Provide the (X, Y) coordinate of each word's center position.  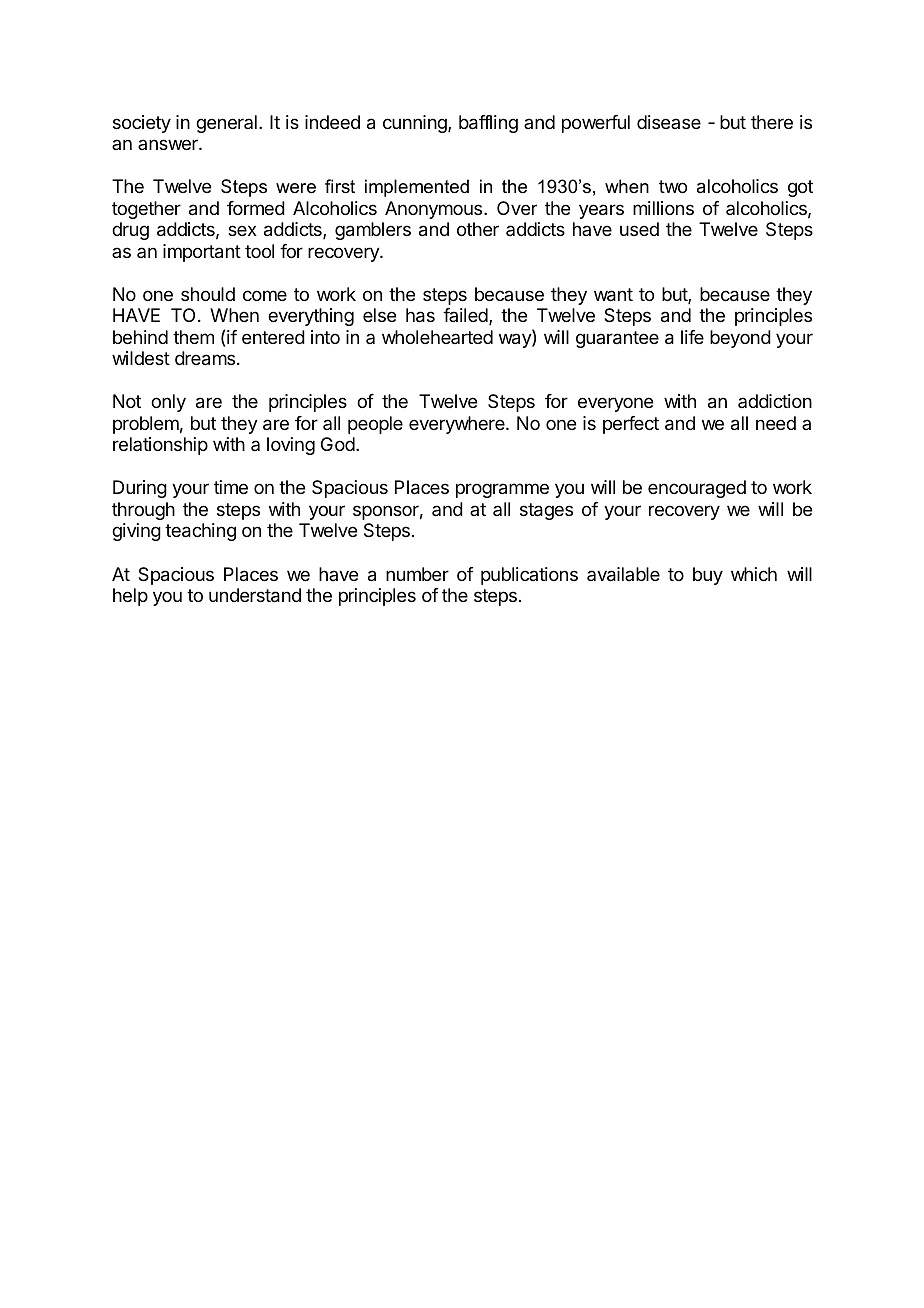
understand (255, 595)
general (226, 124)
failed (465, 315)
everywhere (458, 425)
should (208, 294)
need (776, 423)
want (613, 295)
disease (669, 122)
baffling (488, 124)
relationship (160, 446)
